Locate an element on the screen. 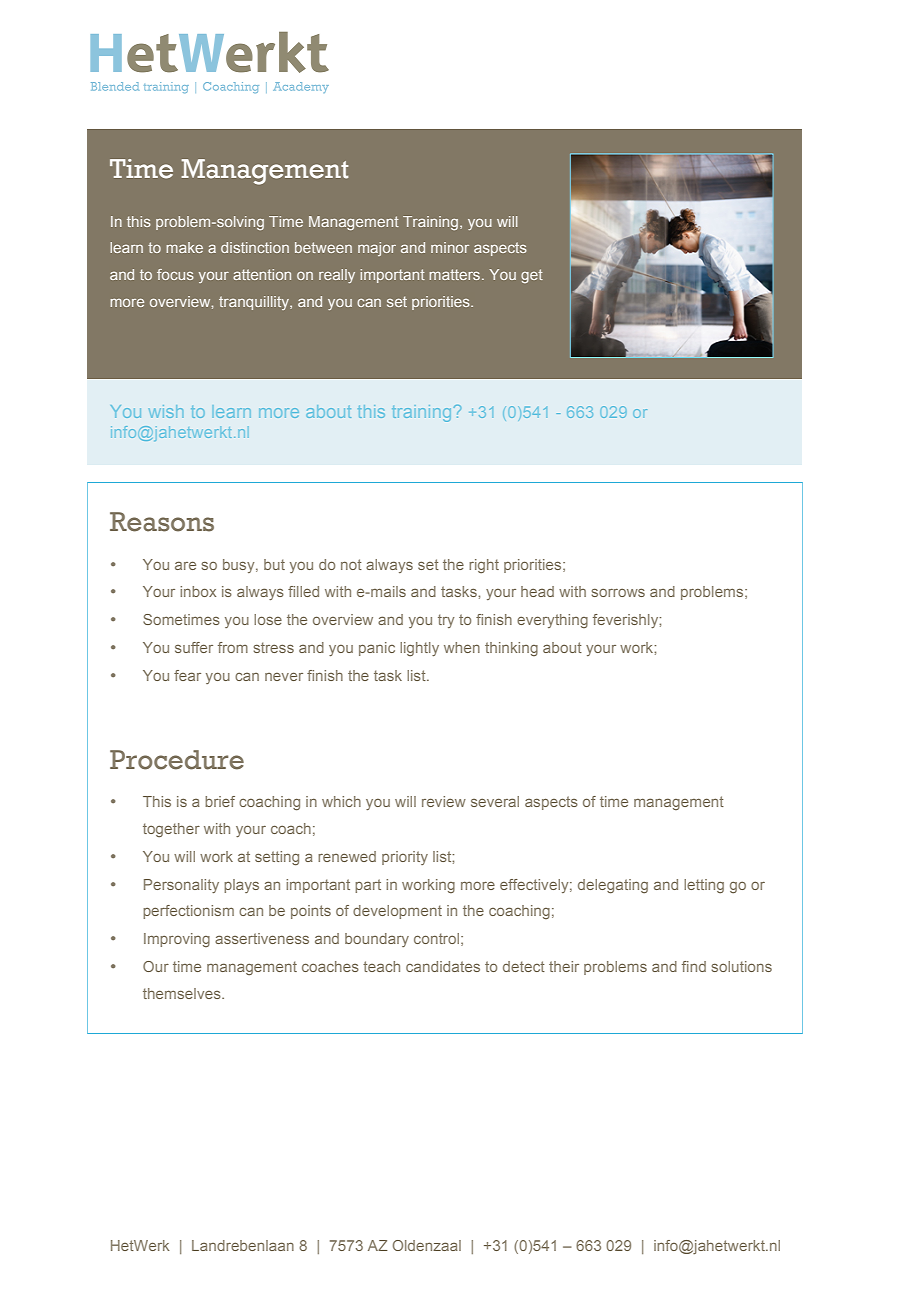  lose is located at coordinates (268, 619).
